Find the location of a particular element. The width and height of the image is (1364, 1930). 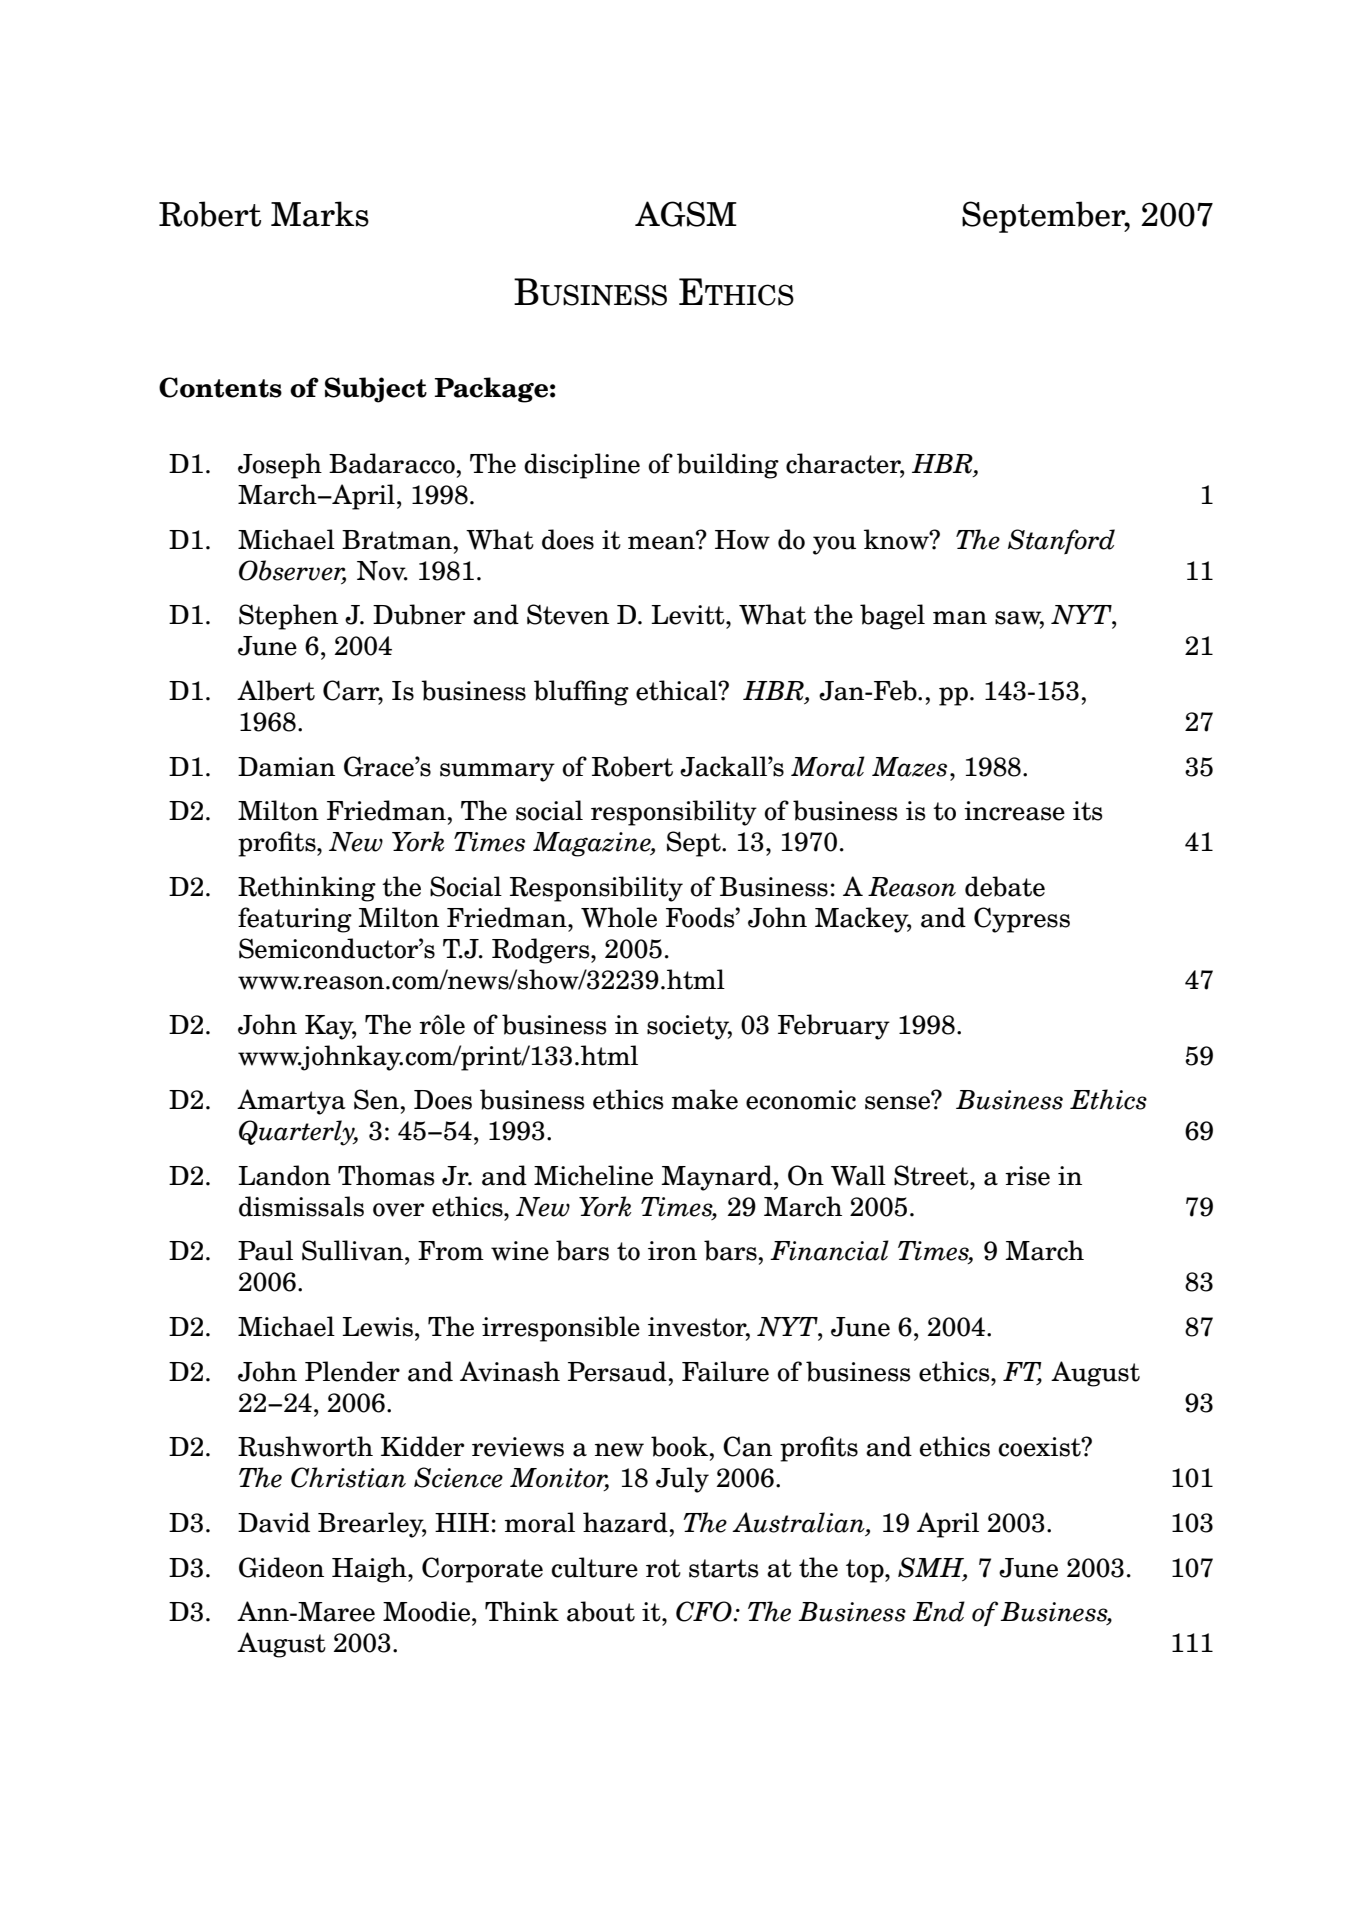

Observer is located at coordinates (292, 571).
